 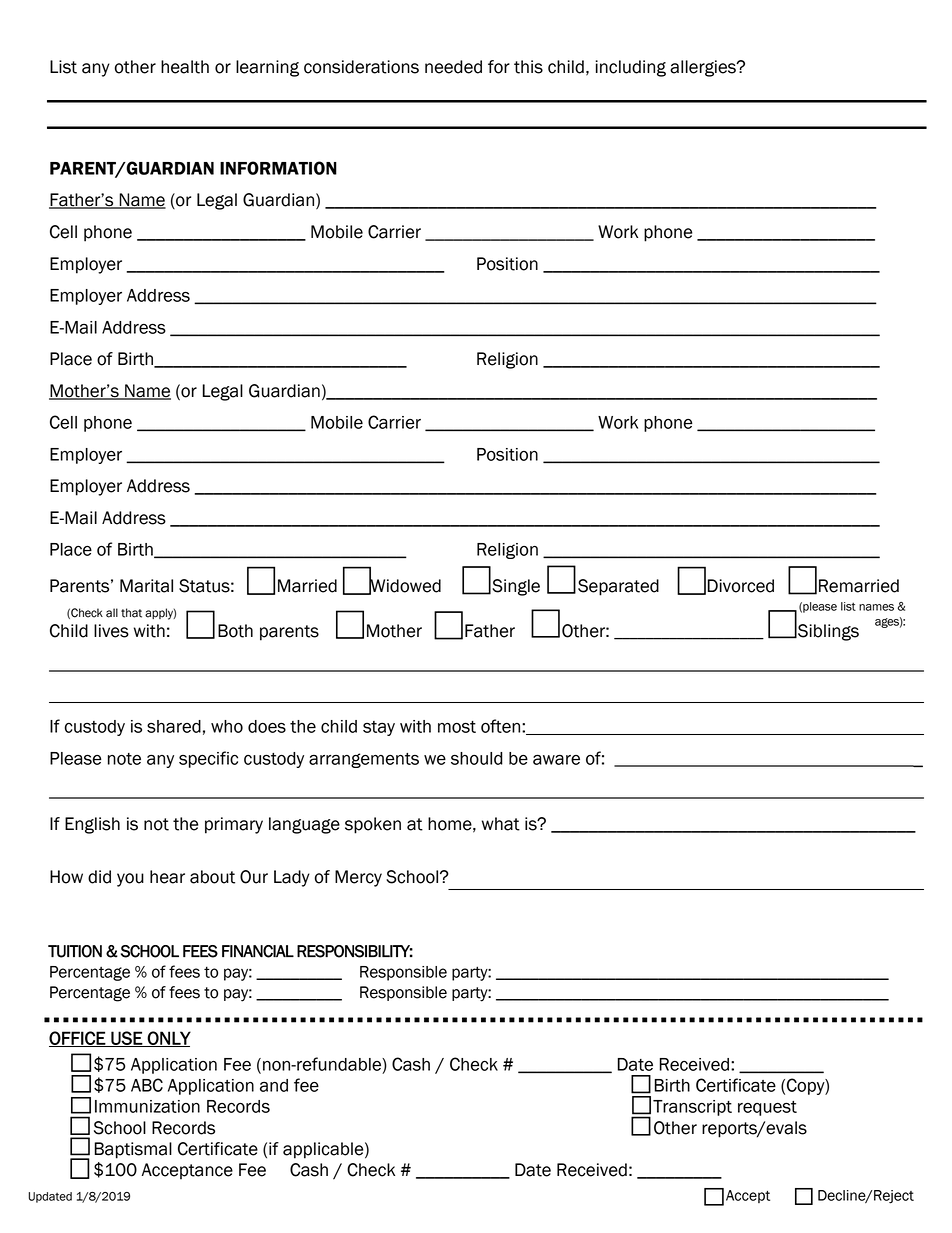 I want to click on aware, so click(x=556, y=759).
